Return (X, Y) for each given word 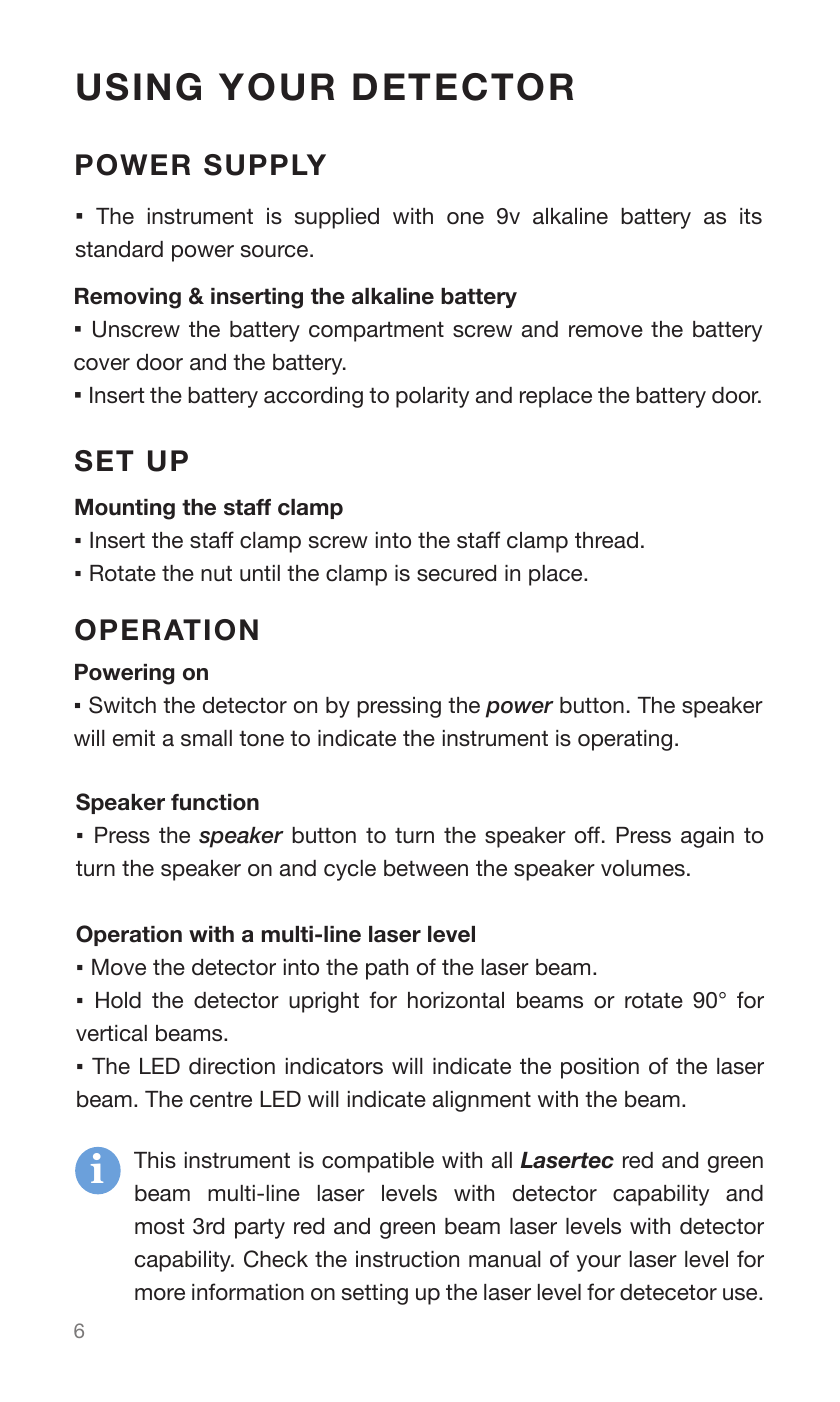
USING (139, 87)
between (426, 868)
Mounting (125, 509)
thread (606, 540)
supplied (337, 218)
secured (456, 573)
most (159, 1226)
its (751, 216)
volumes (643, 868)
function (215, 802)
